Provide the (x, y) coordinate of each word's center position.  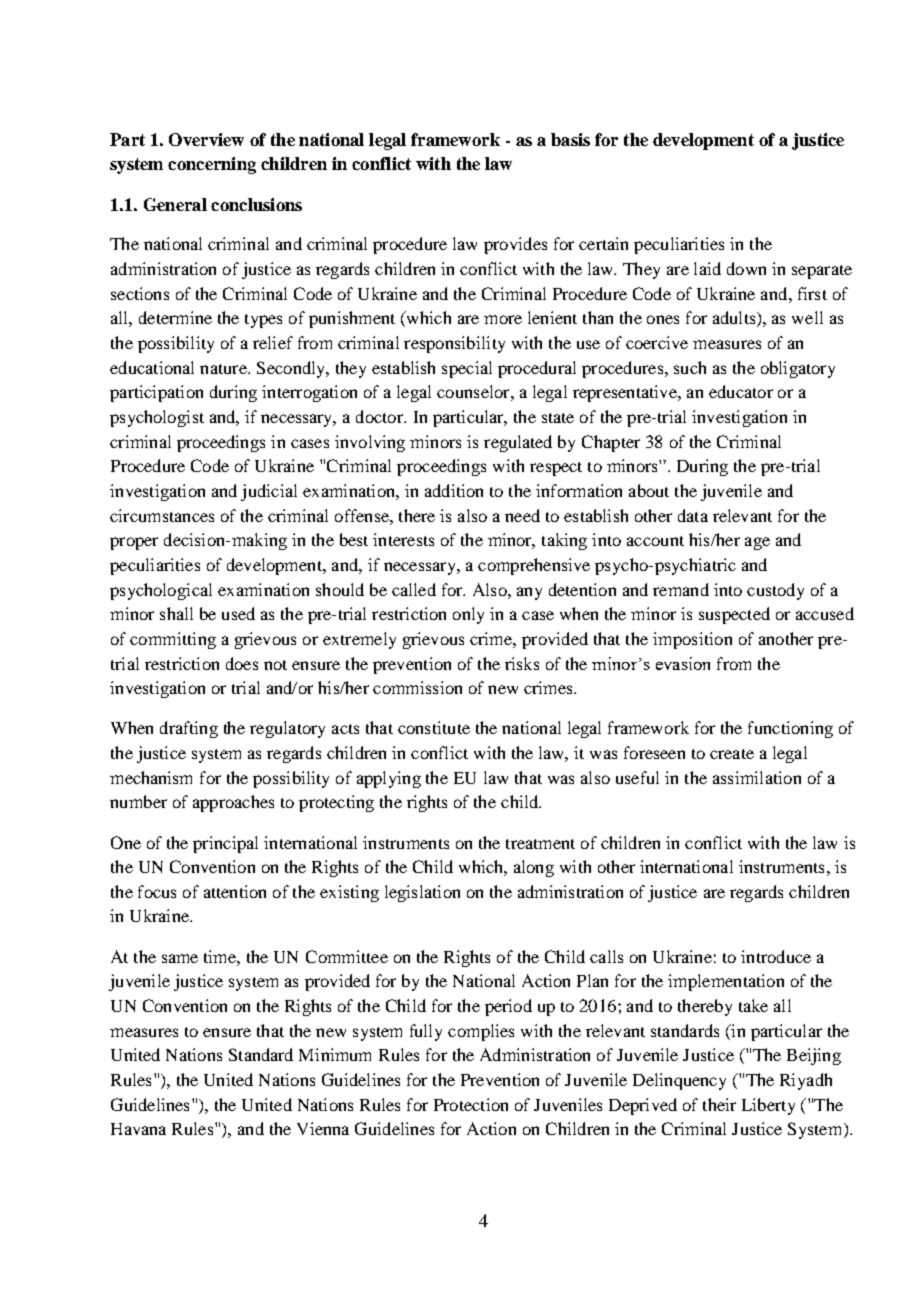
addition (454, 490)
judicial (269, 492)
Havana (138, 1129)
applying (389, 779)
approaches (233, 803)
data (693, 515)
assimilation (757, 777)
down (746, 268)
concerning (212, 165)
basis (570, 139)
